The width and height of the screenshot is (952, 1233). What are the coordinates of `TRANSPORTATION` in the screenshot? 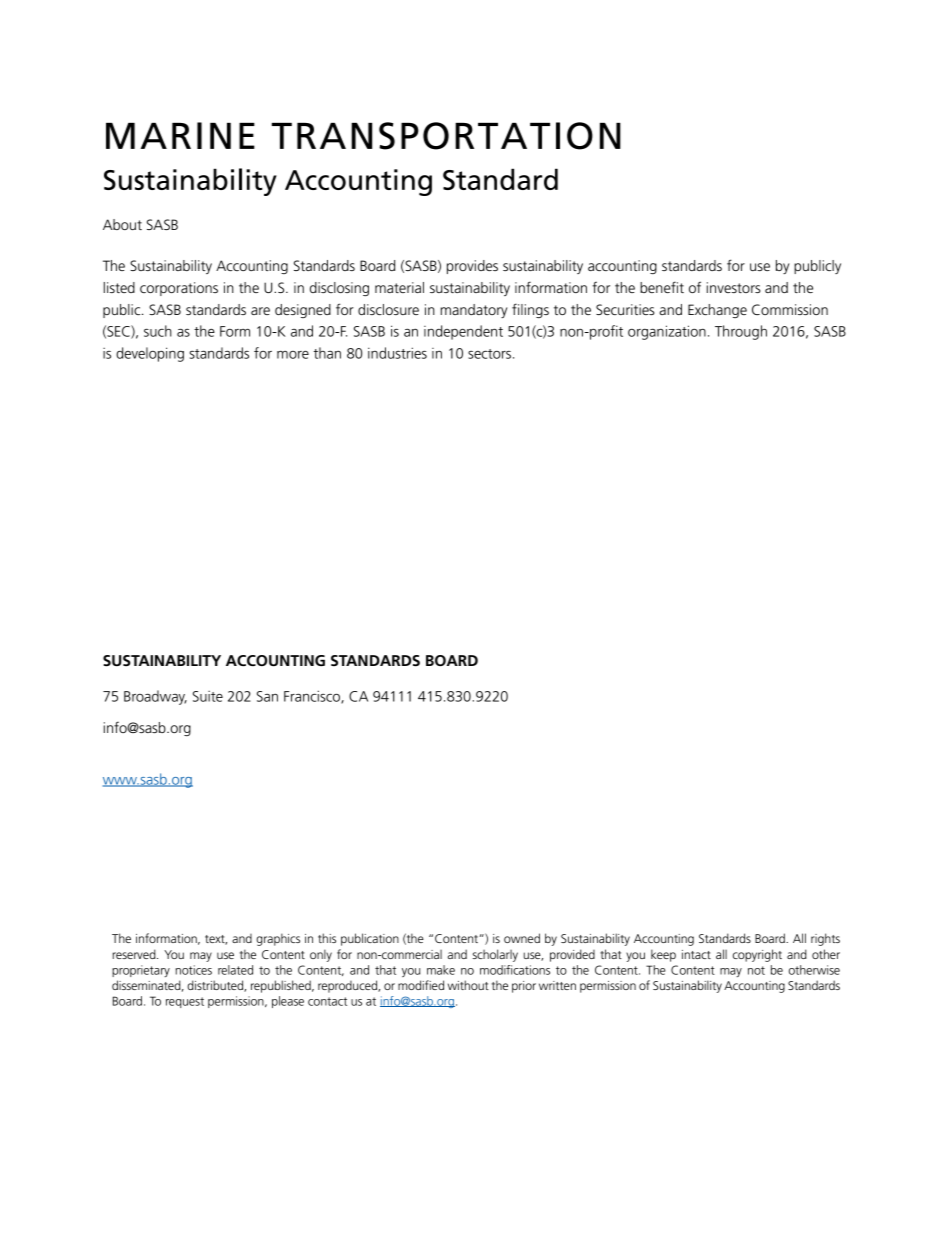 It's located at (446, 136).
